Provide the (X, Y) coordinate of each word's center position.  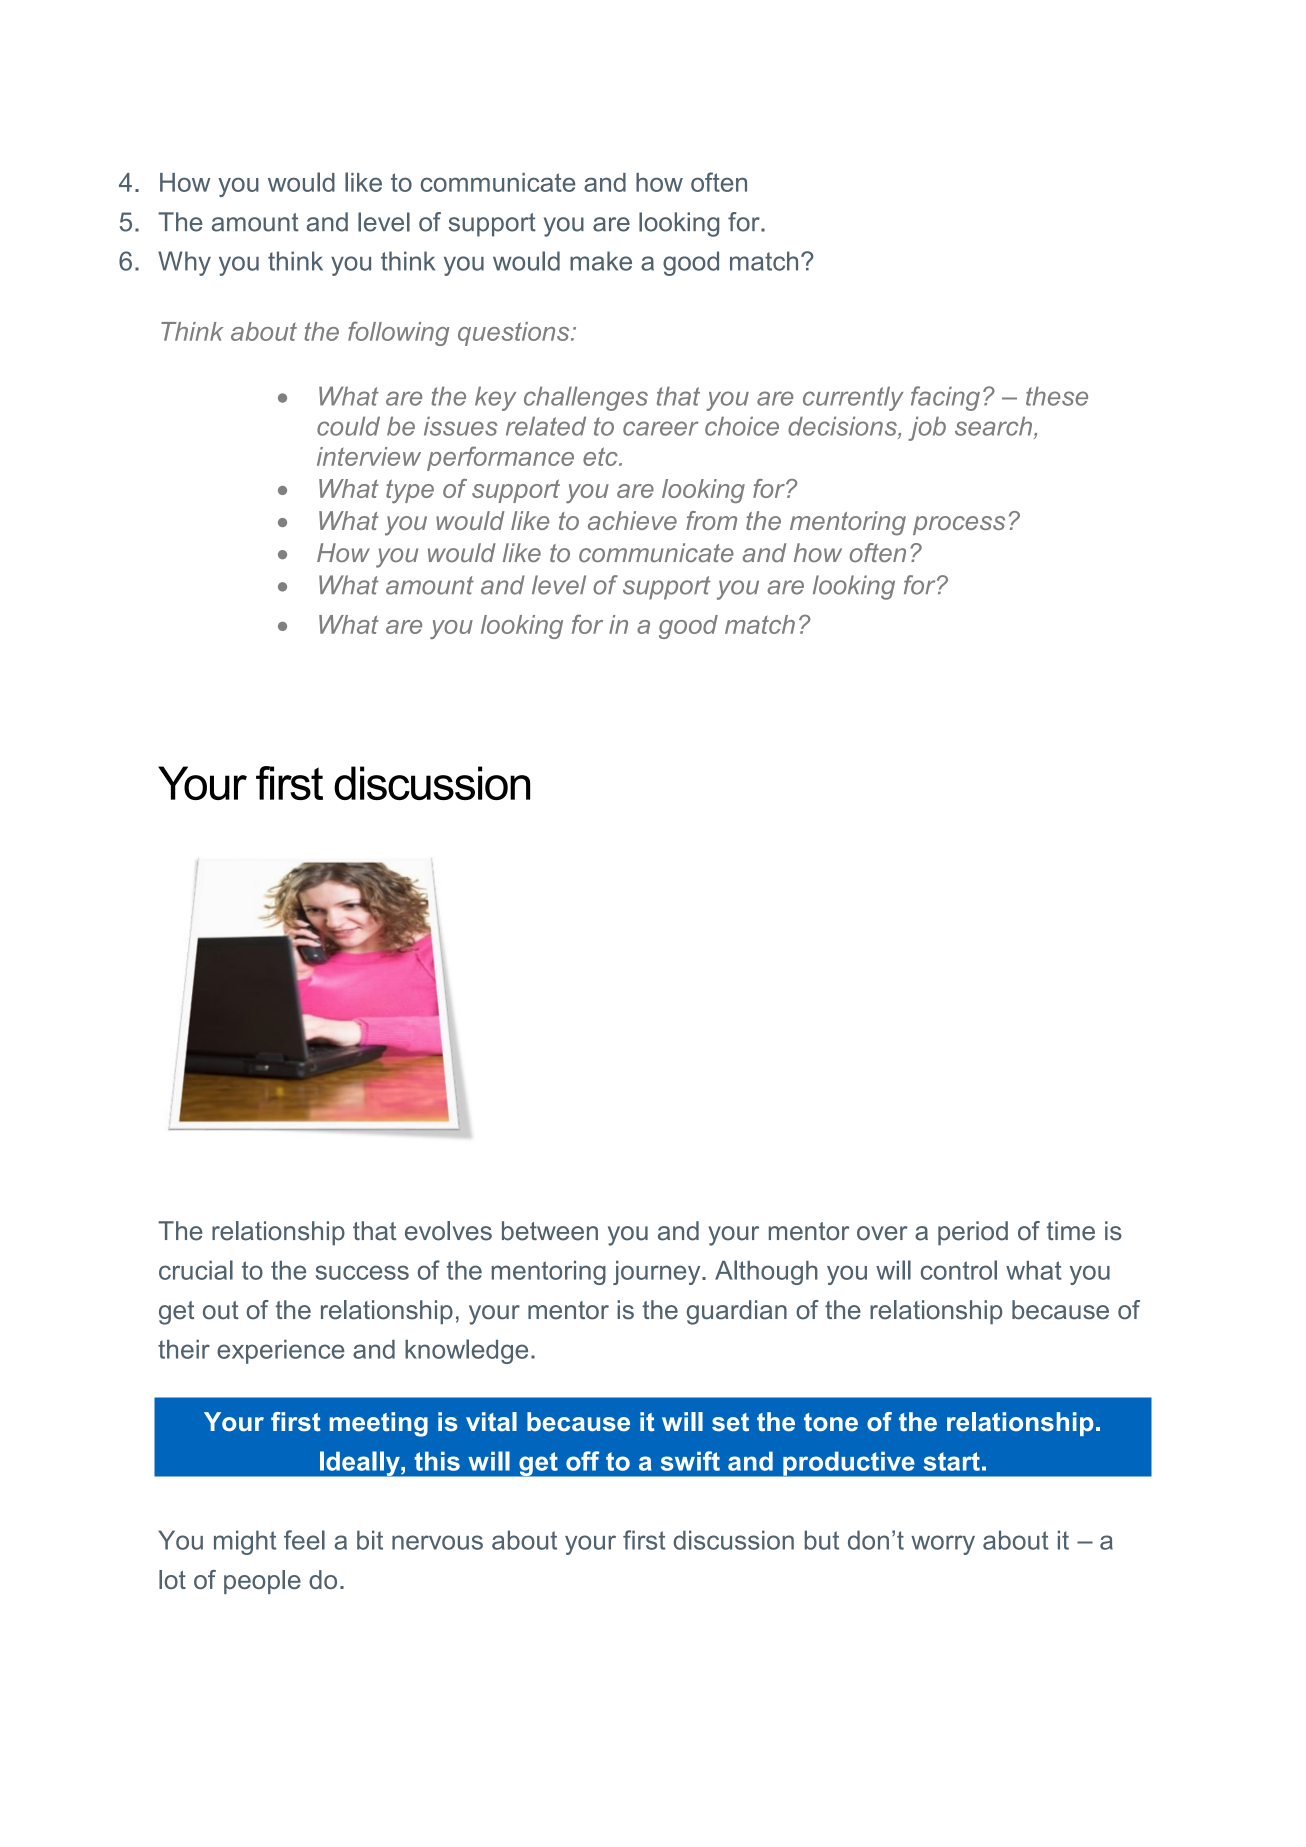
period (973, 1233)
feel (304, 1540)
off (582, 1461)
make (601, 261)
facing (945, 398)
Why (184, 263)
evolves (448, 1231)
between (550, 1231)
